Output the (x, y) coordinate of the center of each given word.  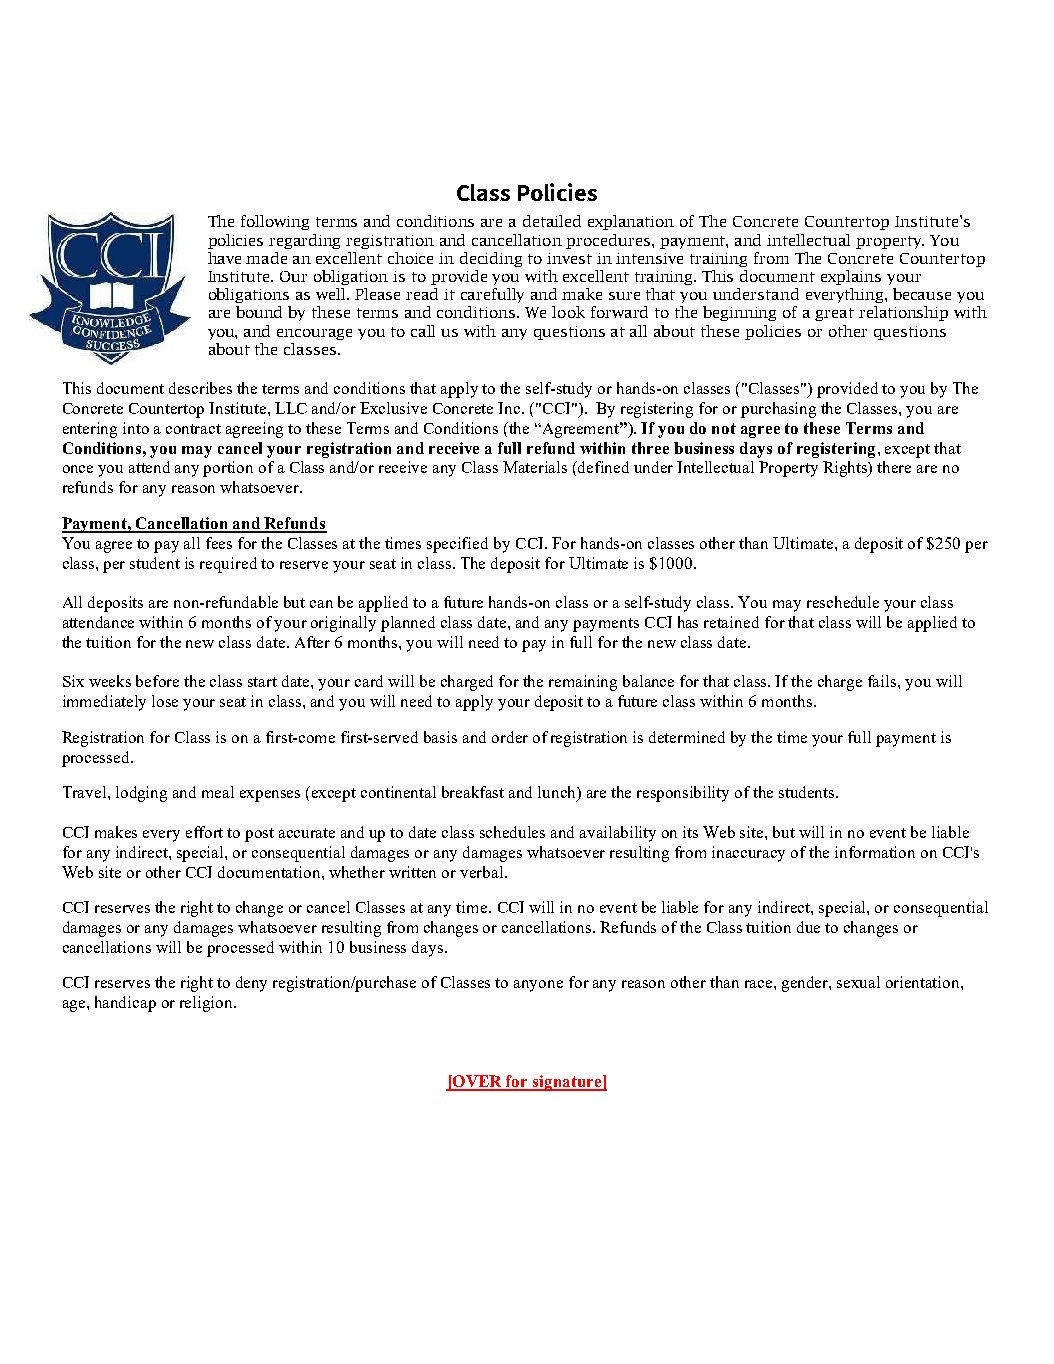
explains (851, 277)
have (224, 258)
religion (208, 1004)
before (157, 681)
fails (883, 681)
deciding (491, 259)
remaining (583, 683)
